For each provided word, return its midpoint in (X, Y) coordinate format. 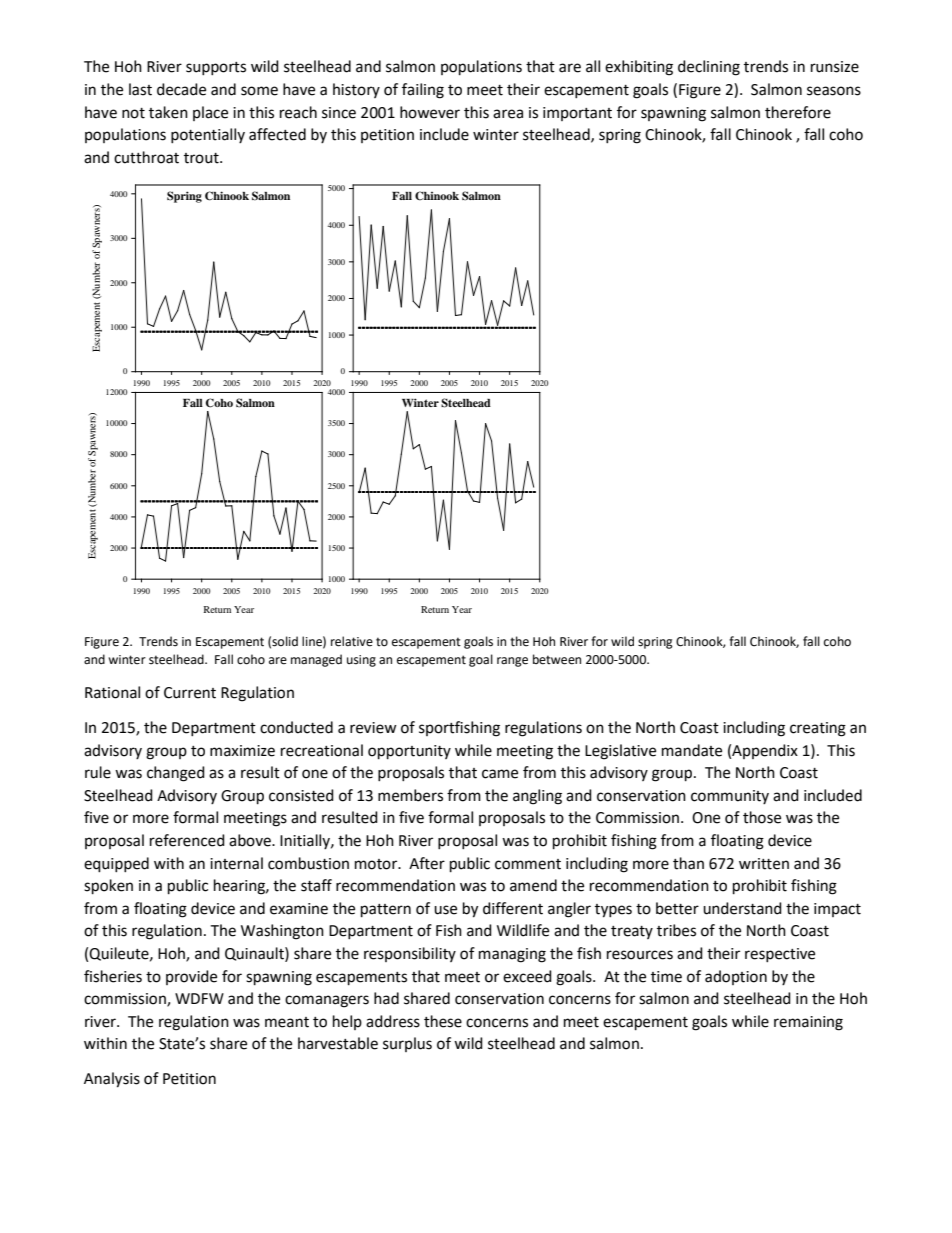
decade (181, 89)
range (512, 662)
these (443, 1021)
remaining (808, 1023)
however (430, 112)
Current (190, 693)
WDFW (199, 998)
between (557, 659)
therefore (798, 112)
